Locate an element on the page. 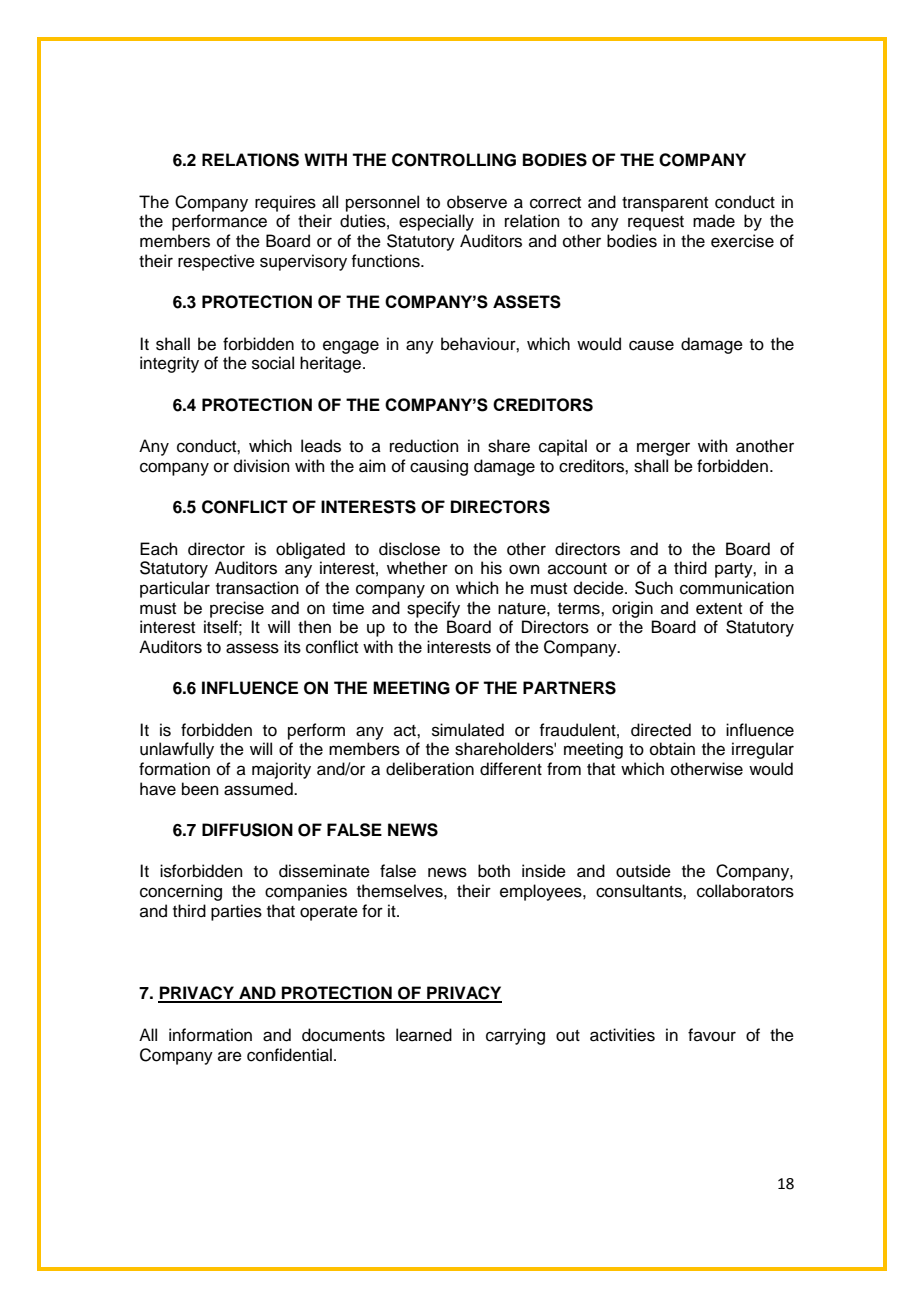 The width and height of the page is (924, 1308). confidential is located at coordinates (289, 1055).
